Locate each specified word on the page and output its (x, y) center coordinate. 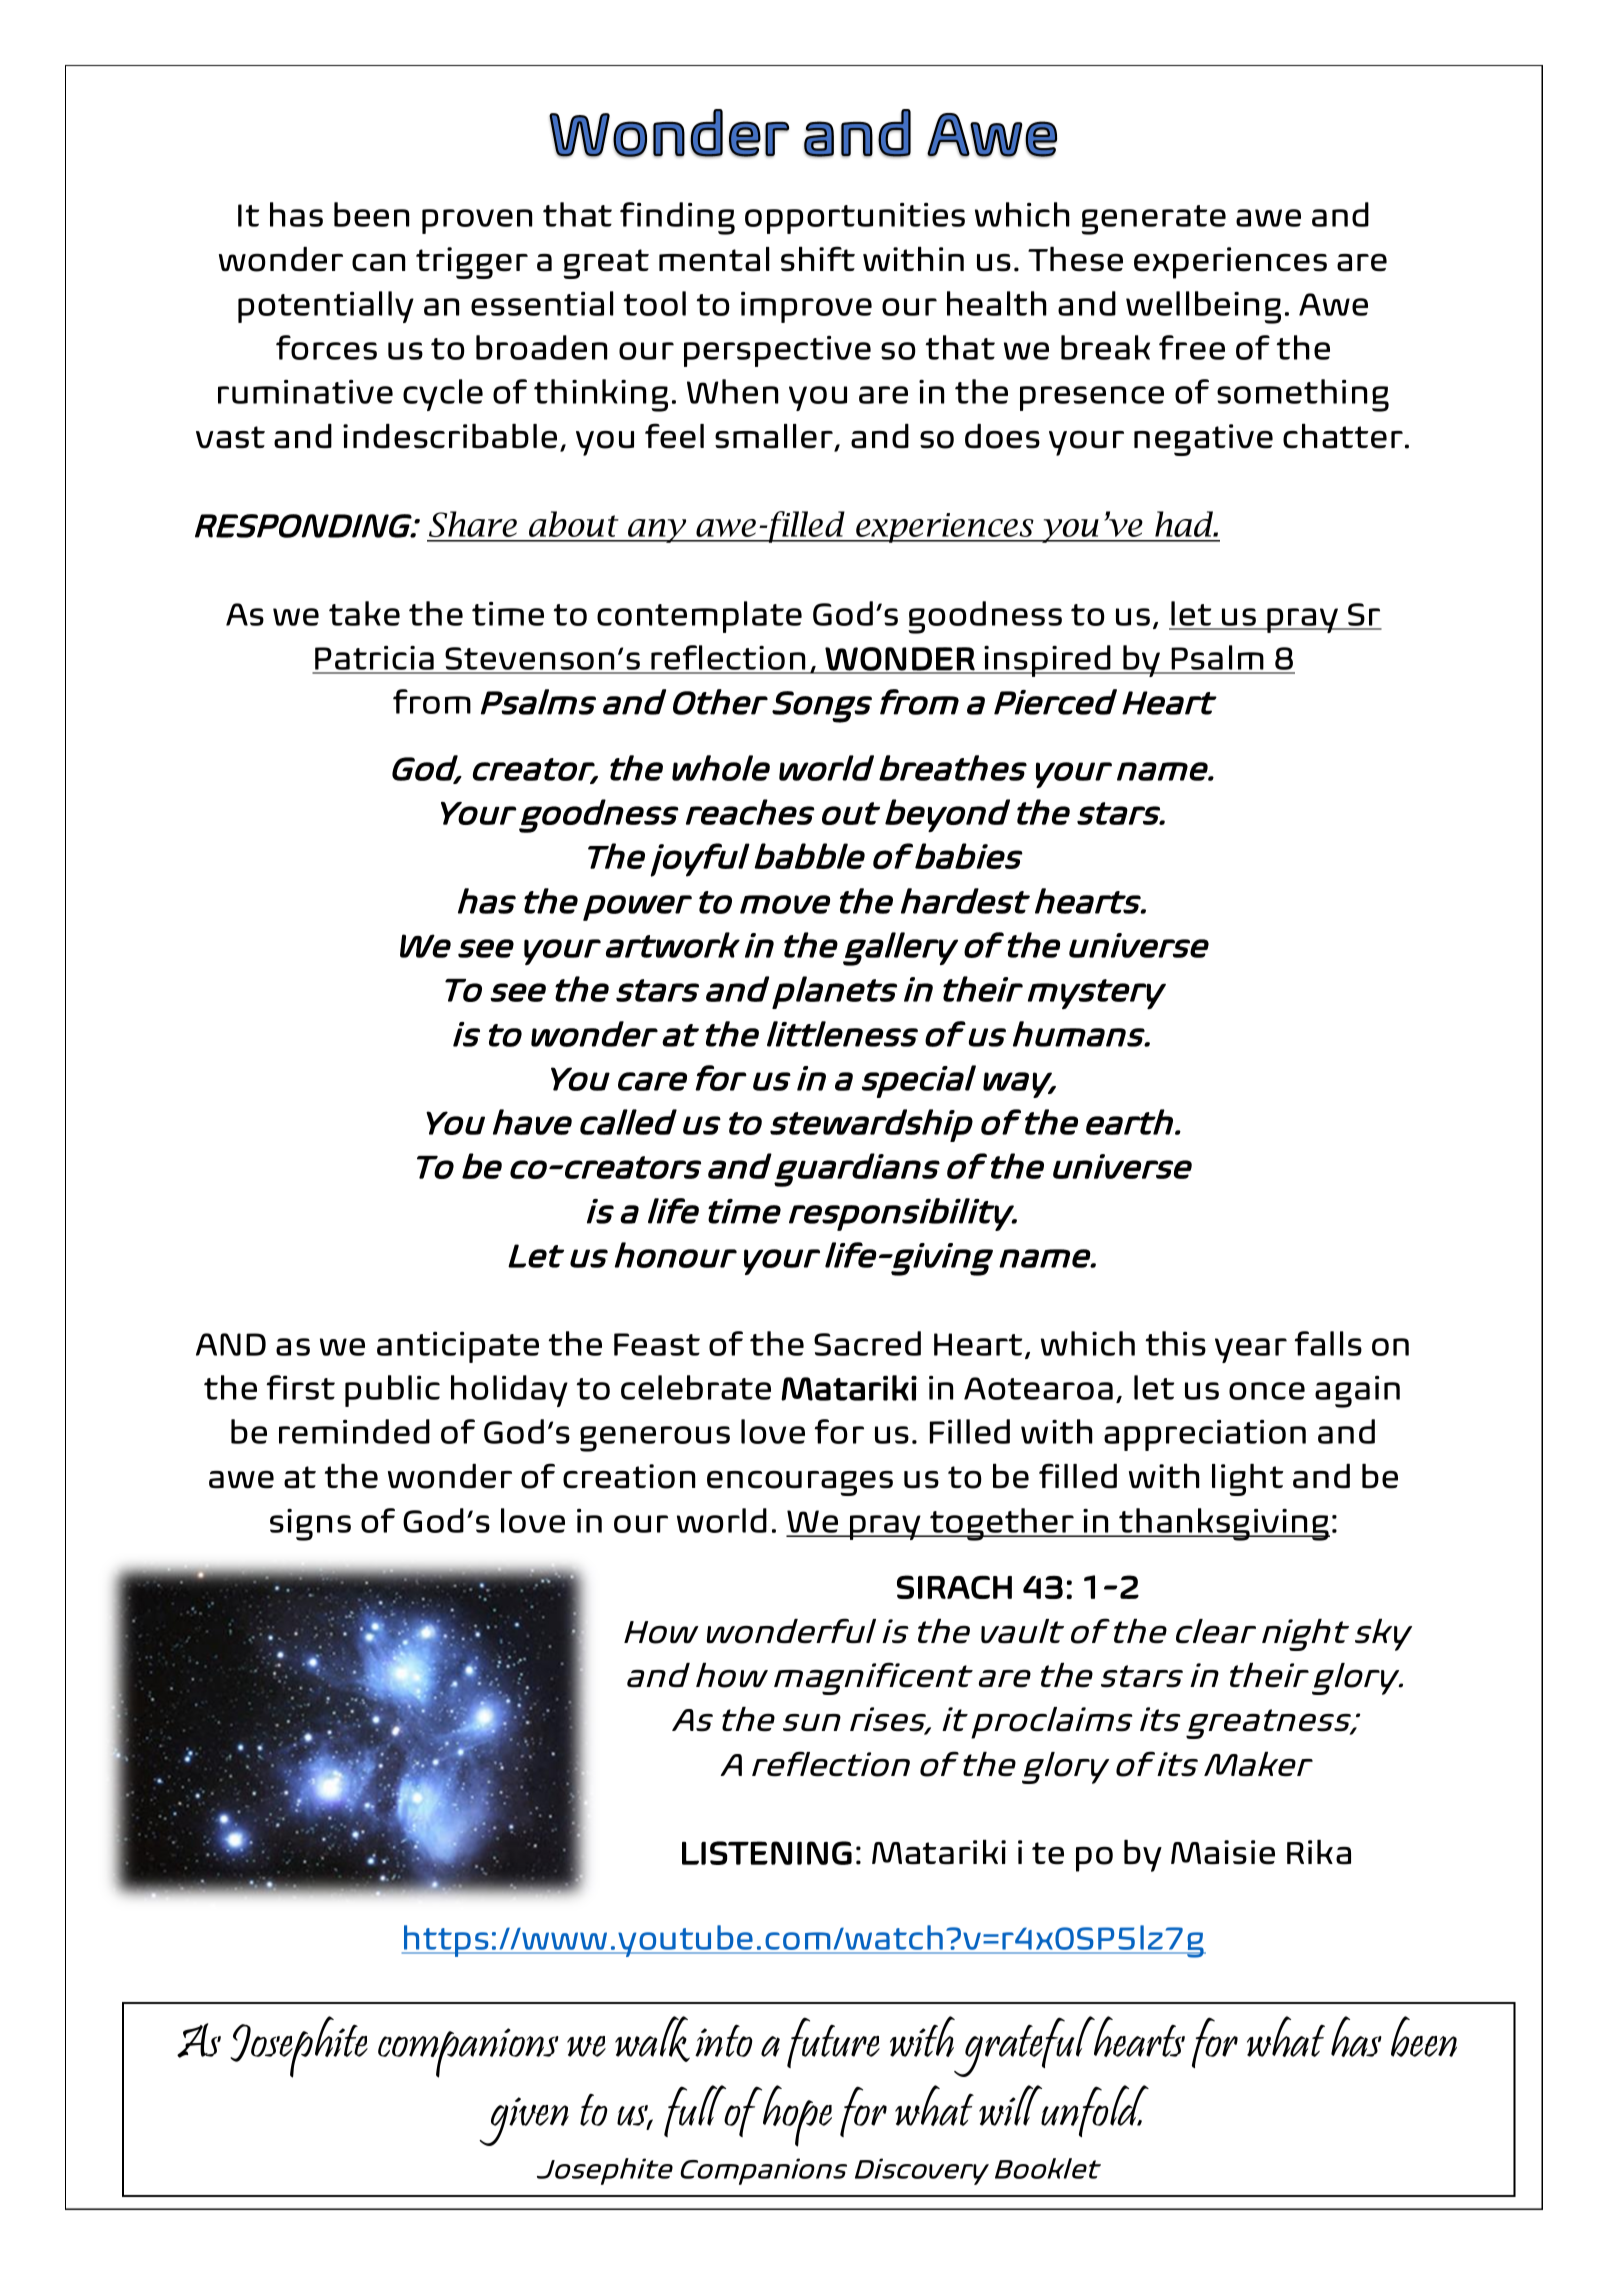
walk (652, 2039)
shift (818, 259)
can (378, 262)
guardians (857, 1170)
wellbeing (1203, 307)
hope (797, 2116)
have (532, 1122)
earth (1129, 1122)
